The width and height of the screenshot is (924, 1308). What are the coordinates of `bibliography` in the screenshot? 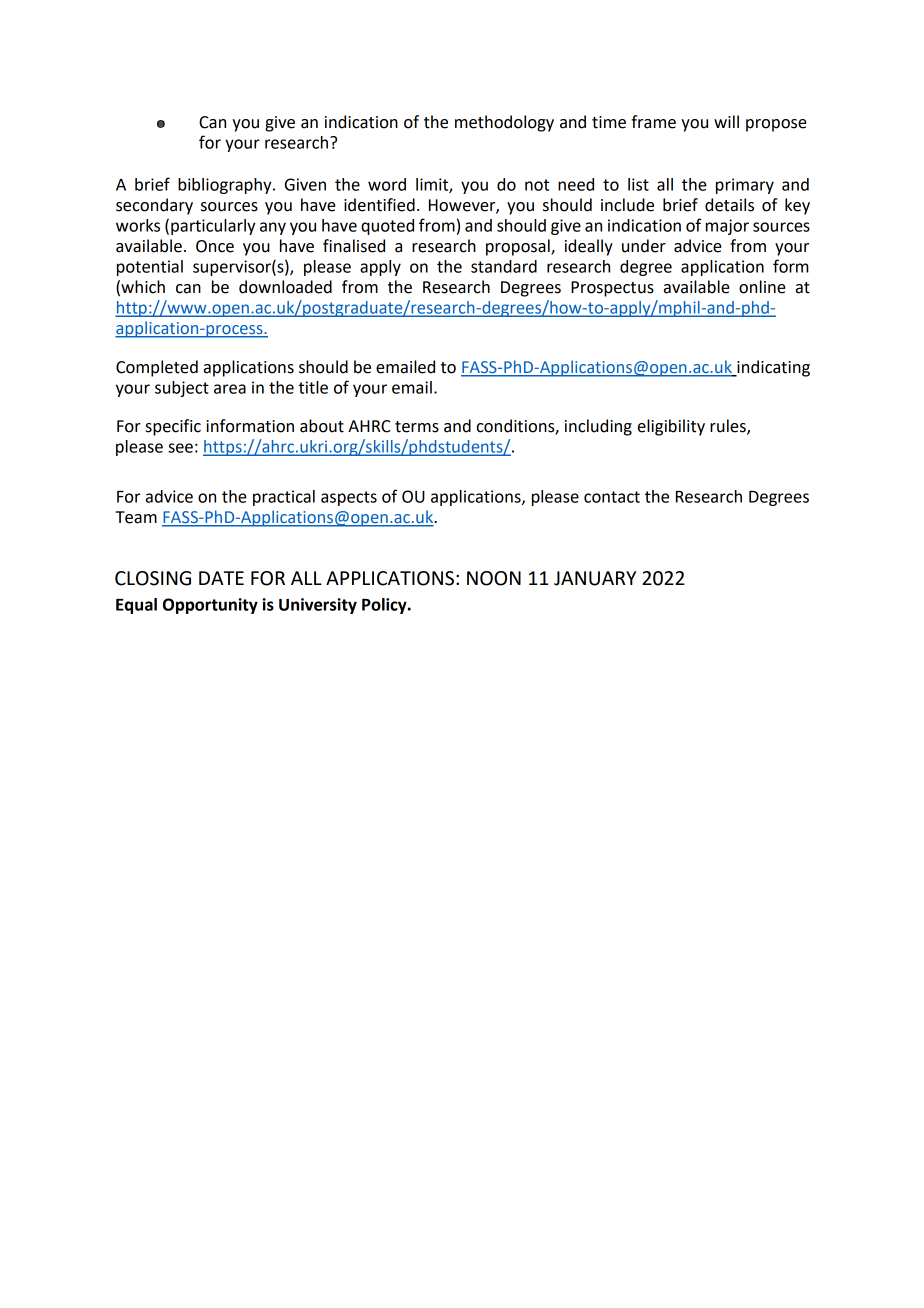 It's located at (226, 186).
